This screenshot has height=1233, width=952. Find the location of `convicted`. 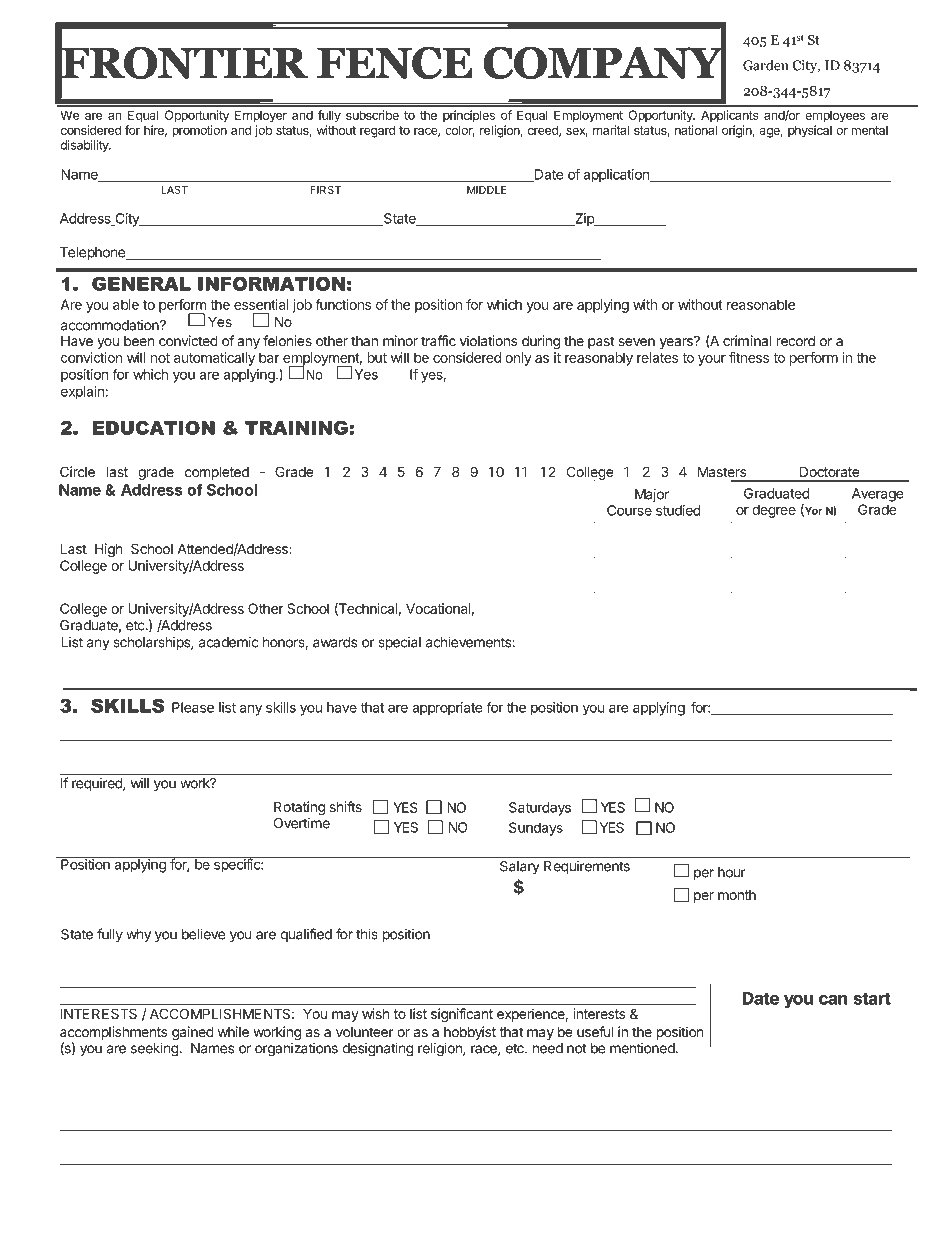

convicted is located at coordinates (188, 340).
